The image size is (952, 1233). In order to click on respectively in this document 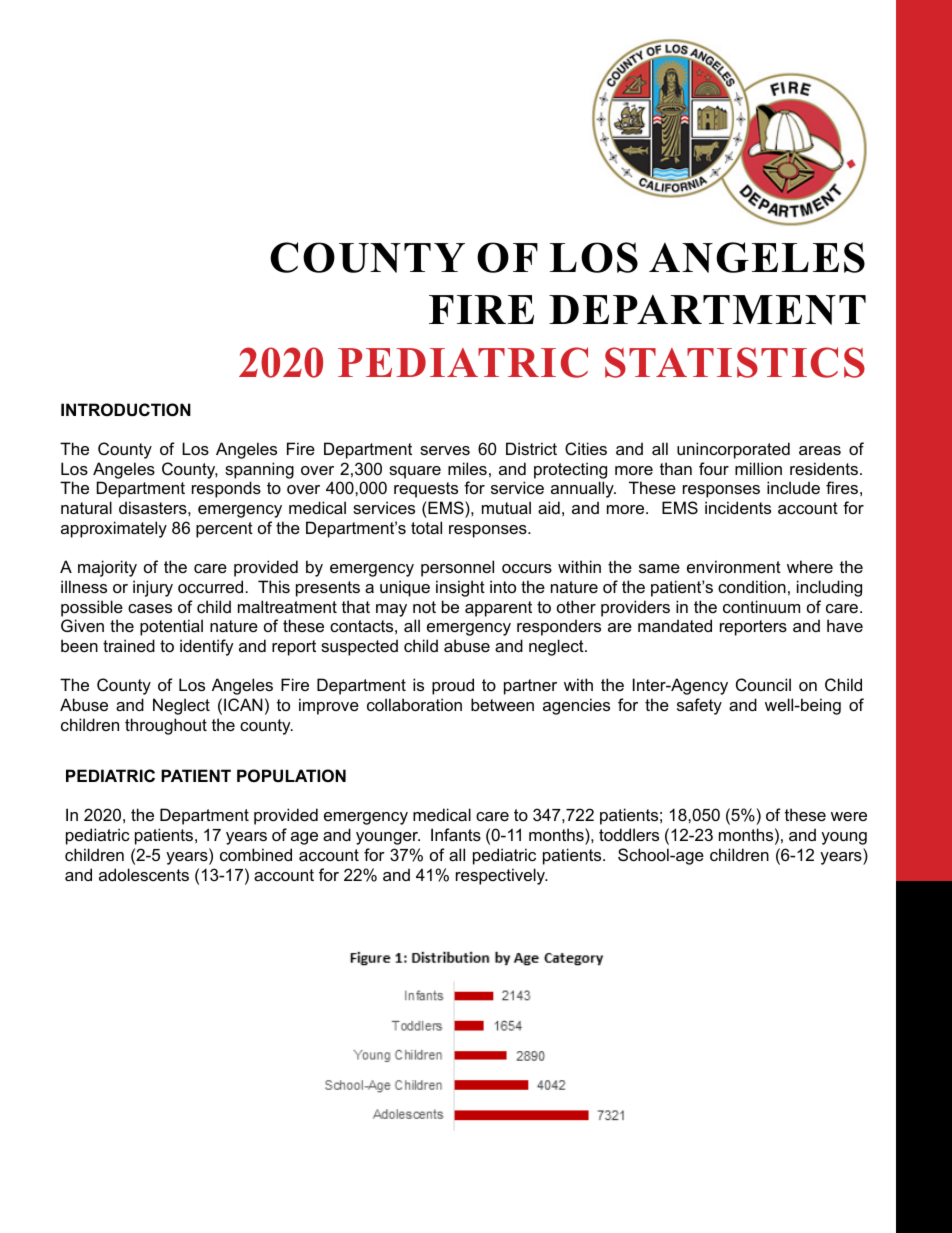, I will do `click(502, 876)`.
